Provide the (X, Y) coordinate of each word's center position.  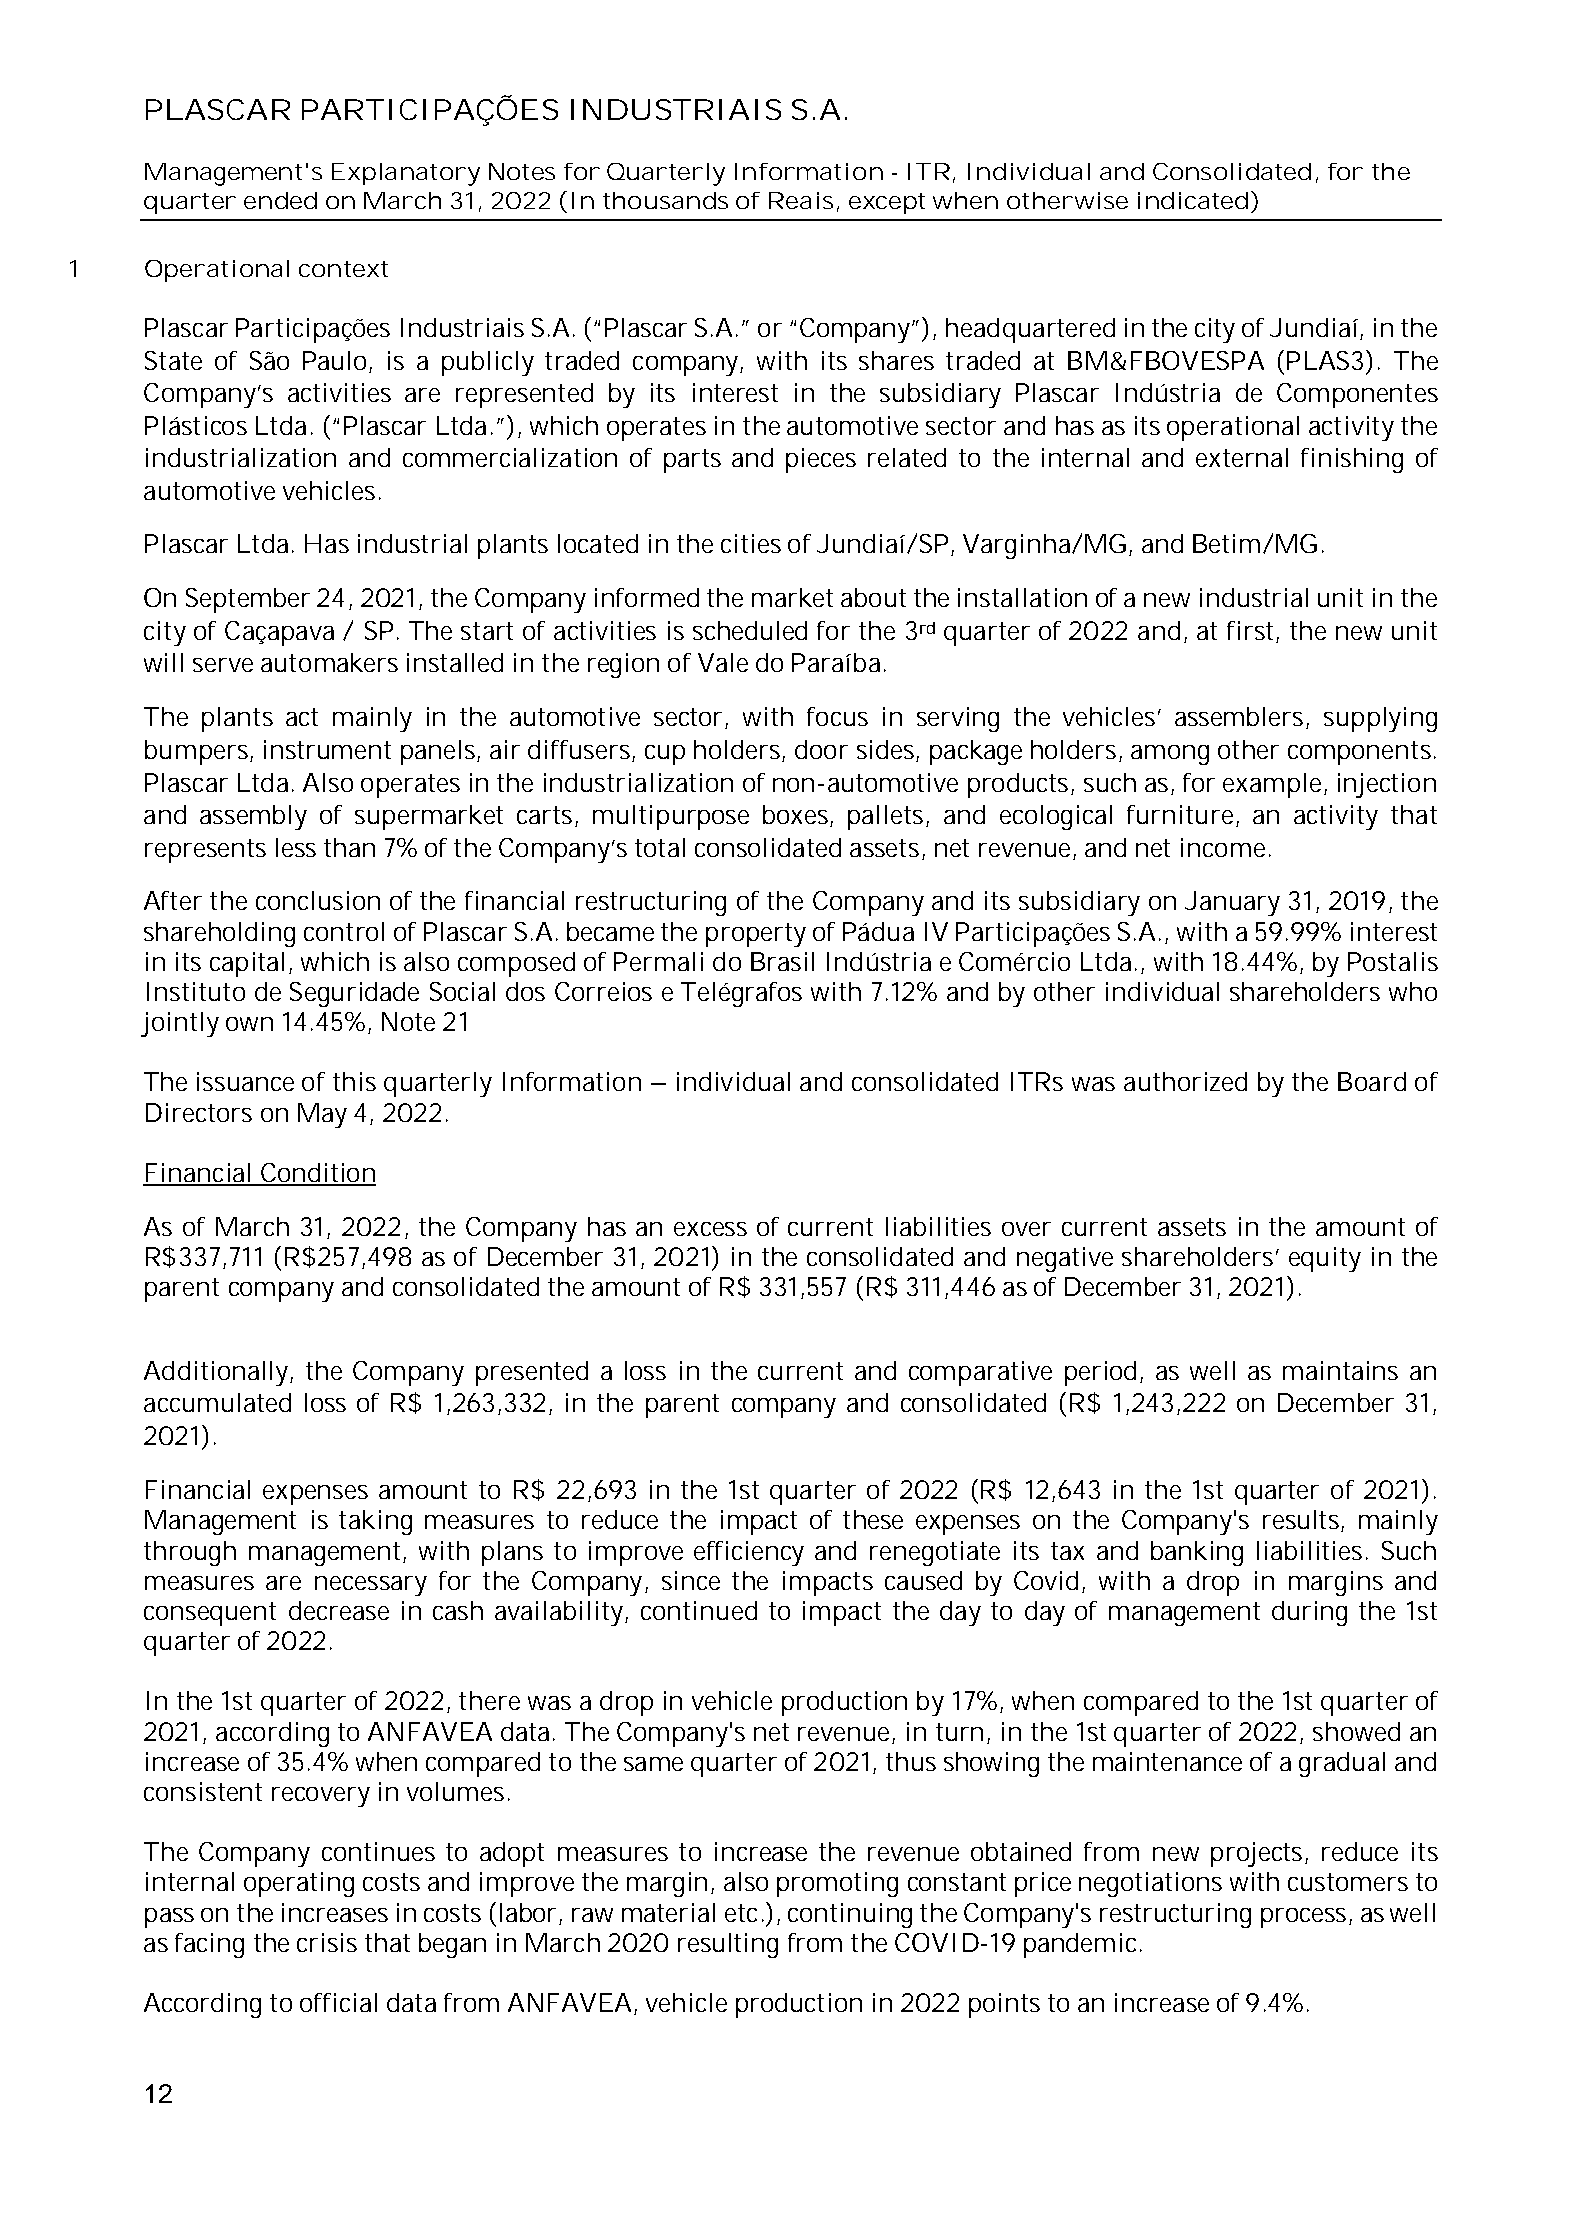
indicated (1193, 200)
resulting (728, 1945)
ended (280, 200)
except (887, 203)
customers (1348, 1882)
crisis (327, 1942)
